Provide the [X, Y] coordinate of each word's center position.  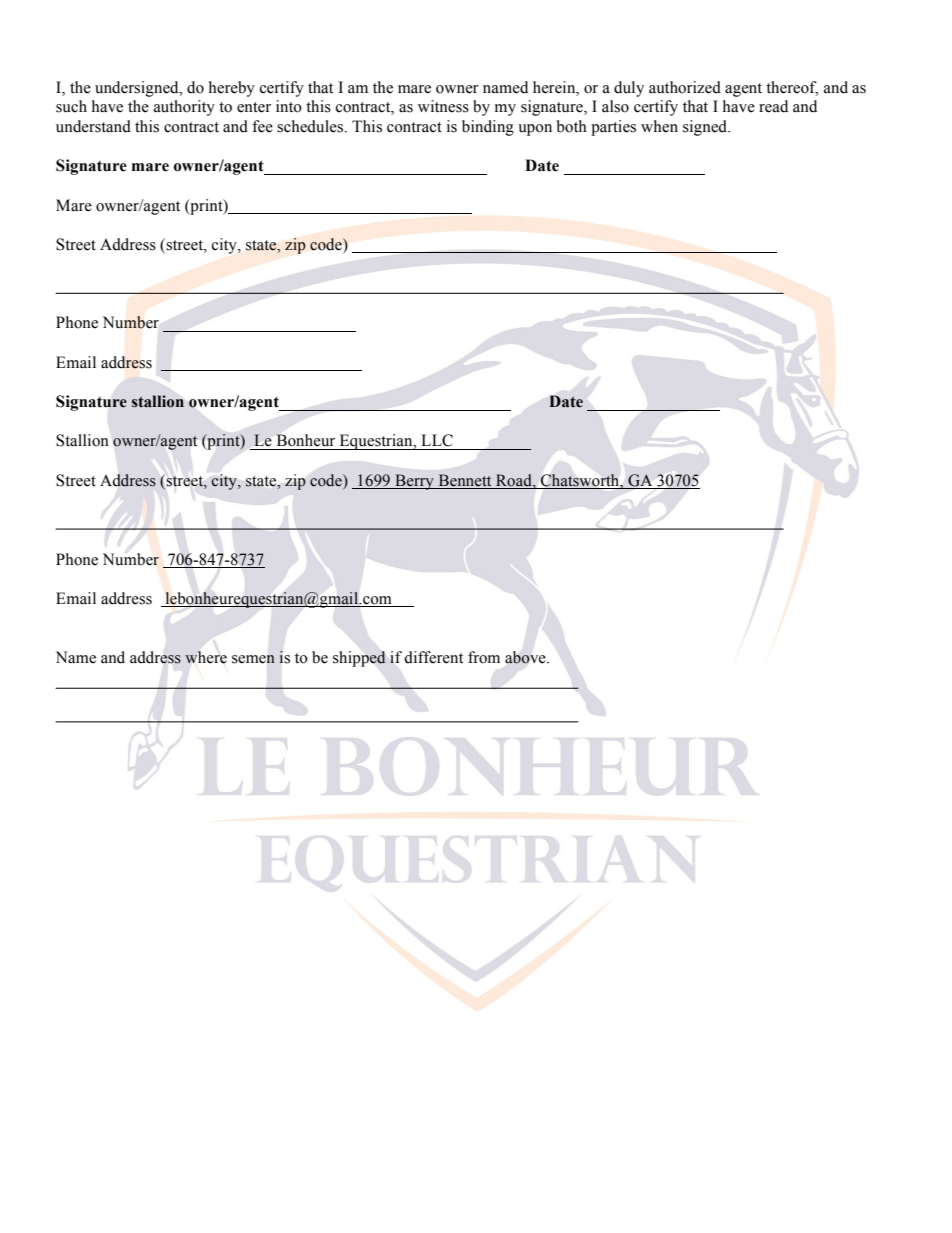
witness [443, 106]
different [433, 657]
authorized [685, 87]
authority [184, 108]
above [526, 657]
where [206, 657]
